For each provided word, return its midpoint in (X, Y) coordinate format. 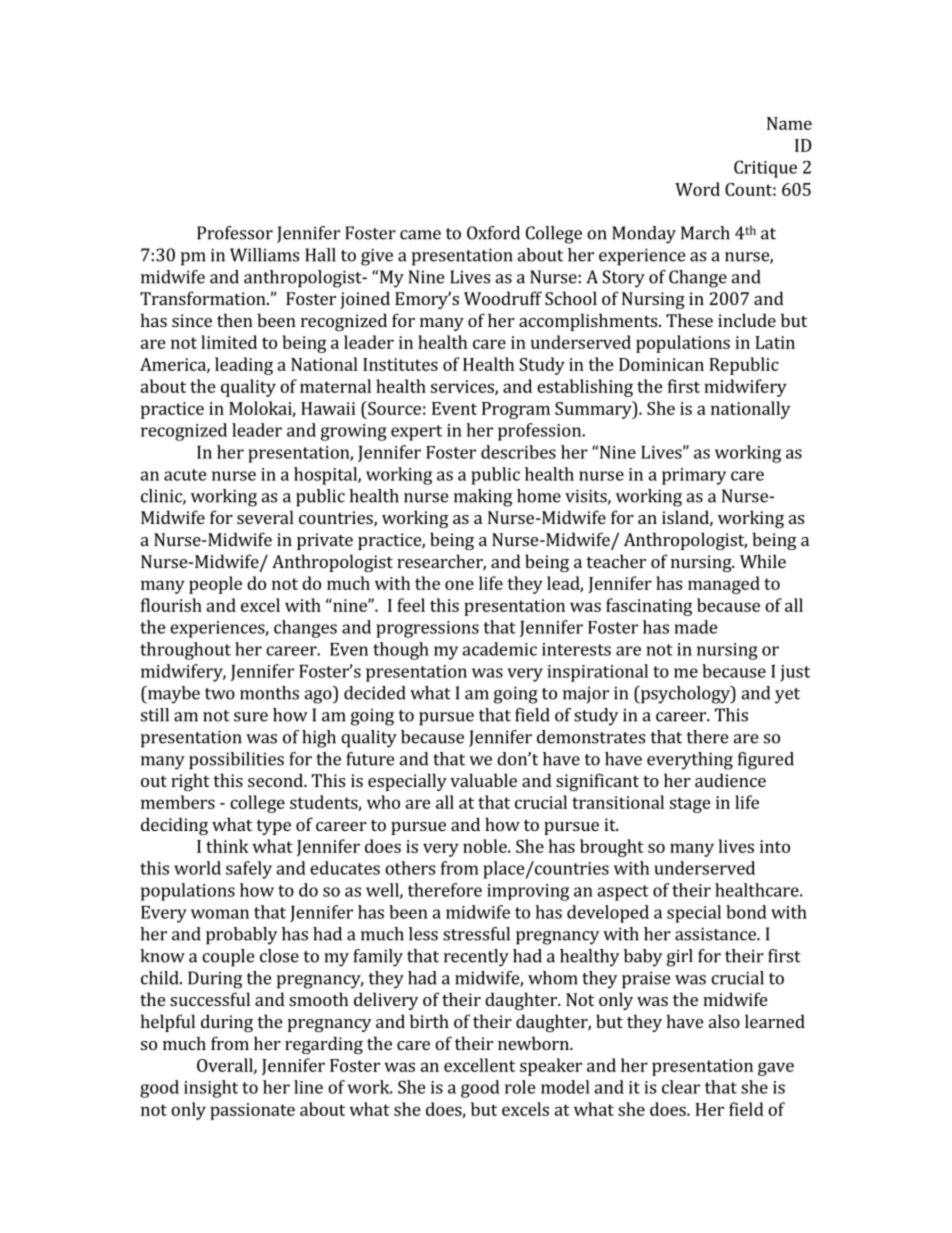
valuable (483, 780)
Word (697, 189)
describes (518, 452)
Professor (235, 233)
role (520, 1087)
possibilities (236, 761)
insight (211, 1089)
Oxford (493, 233)
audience (730, 780)
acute (185, 475)
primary (694, 476)
